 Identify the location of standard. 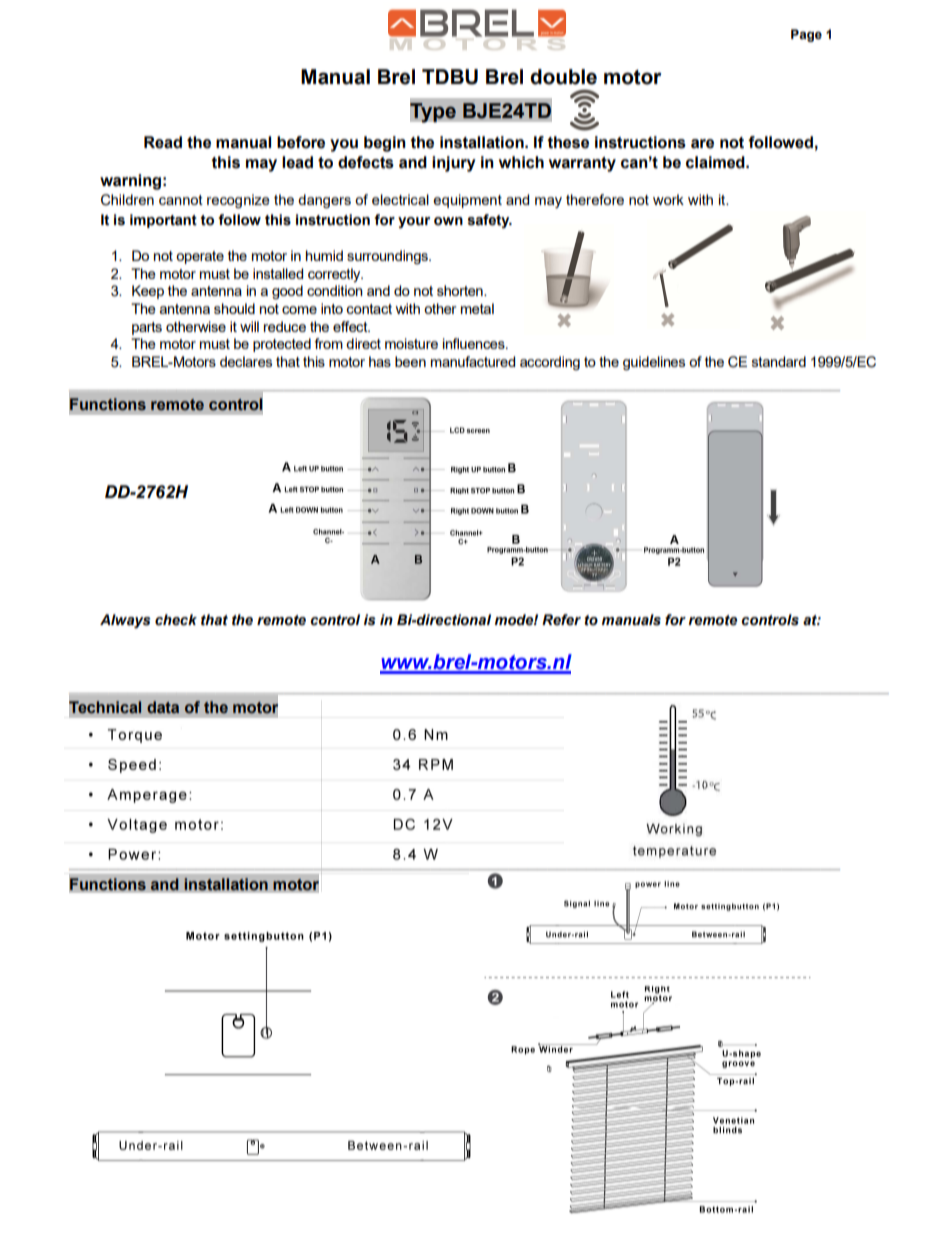
(779, 361).
